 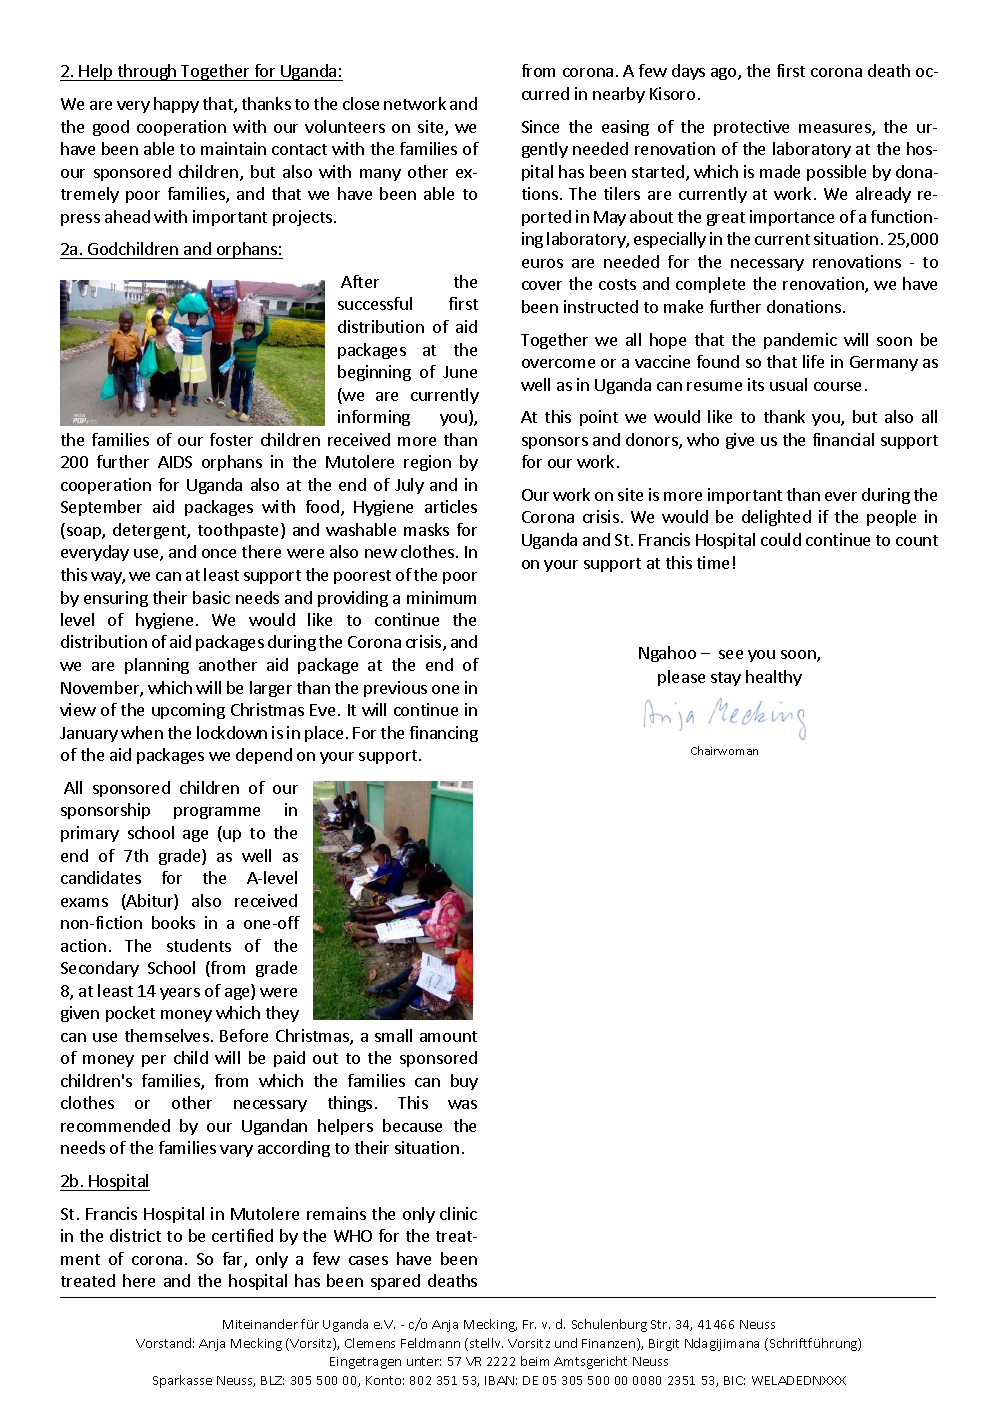 I want to click on once, so click(x=219, y=553).
